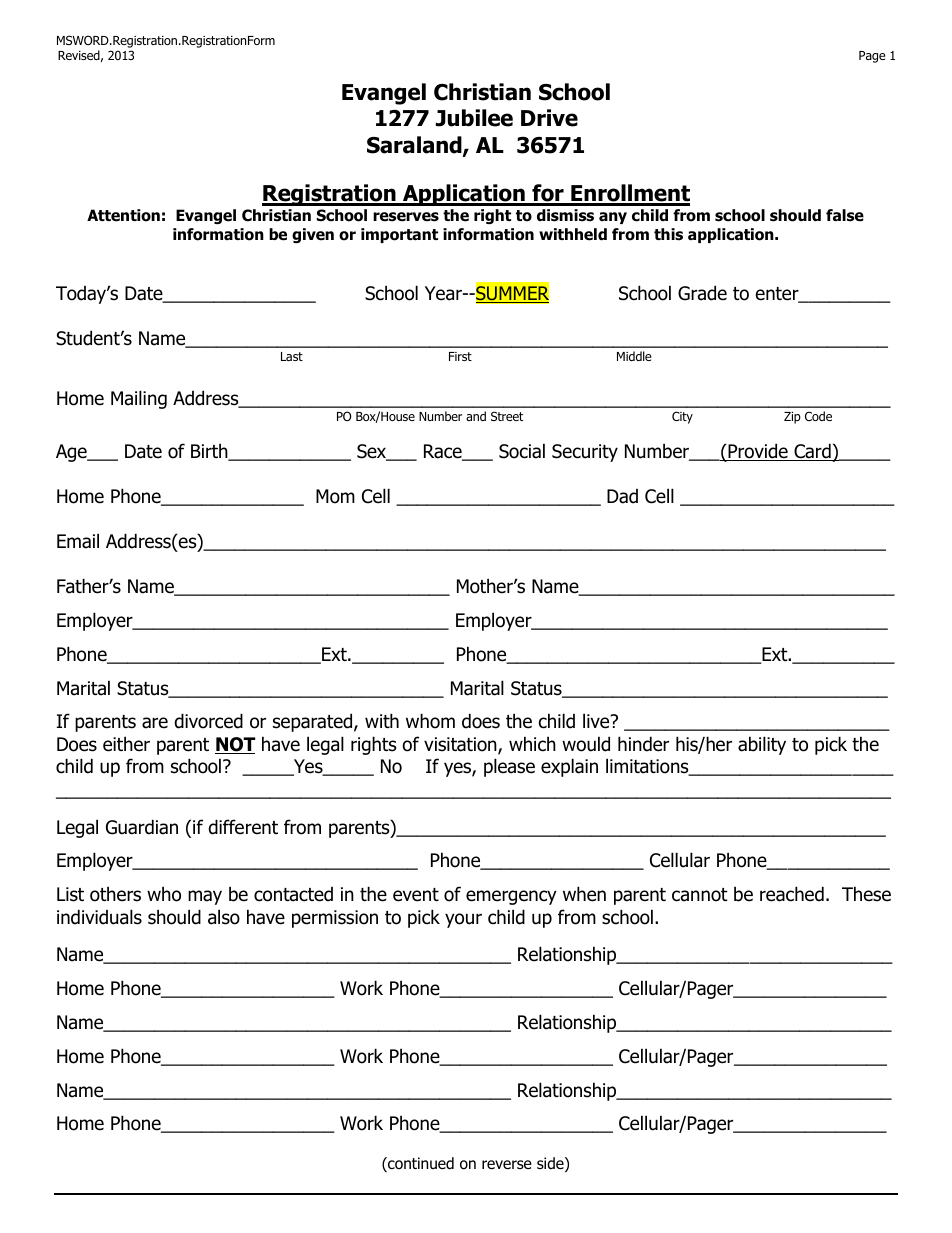 This screenshot has width=952, height=1233. What do you see at coordinates (762, 745) in the screenshot?
I see `ability` at bounding box center [762, 745].
